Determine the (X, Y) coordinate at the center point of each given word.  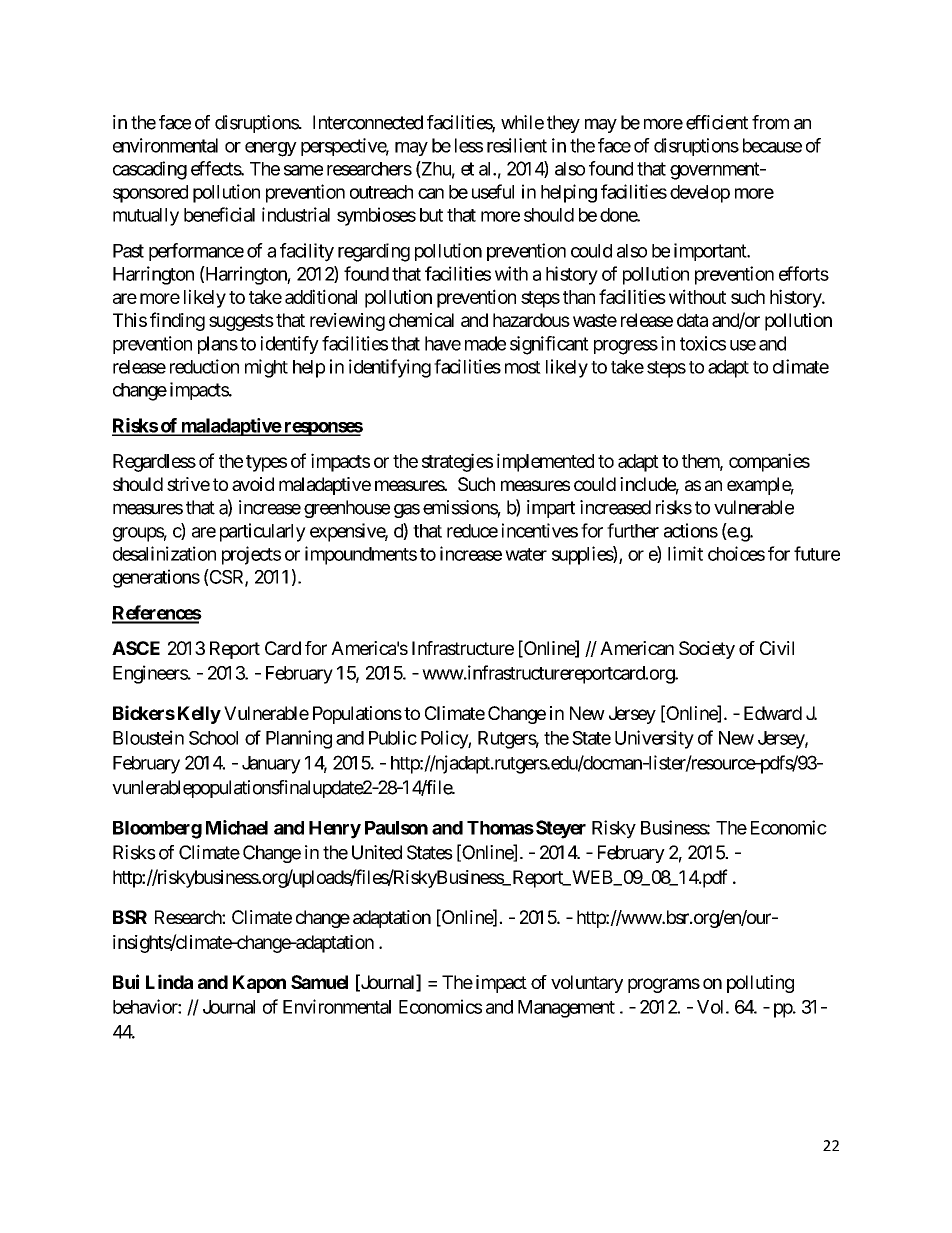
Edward (773, 713)
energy (271, 149)
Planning (299, 739)
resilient (517, 145)
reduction (204, 366)
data (692, 320)
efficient (717, 122)
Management (566, 1009)
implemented (545, 462)
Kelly (199, 715)
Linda (169, 981)
